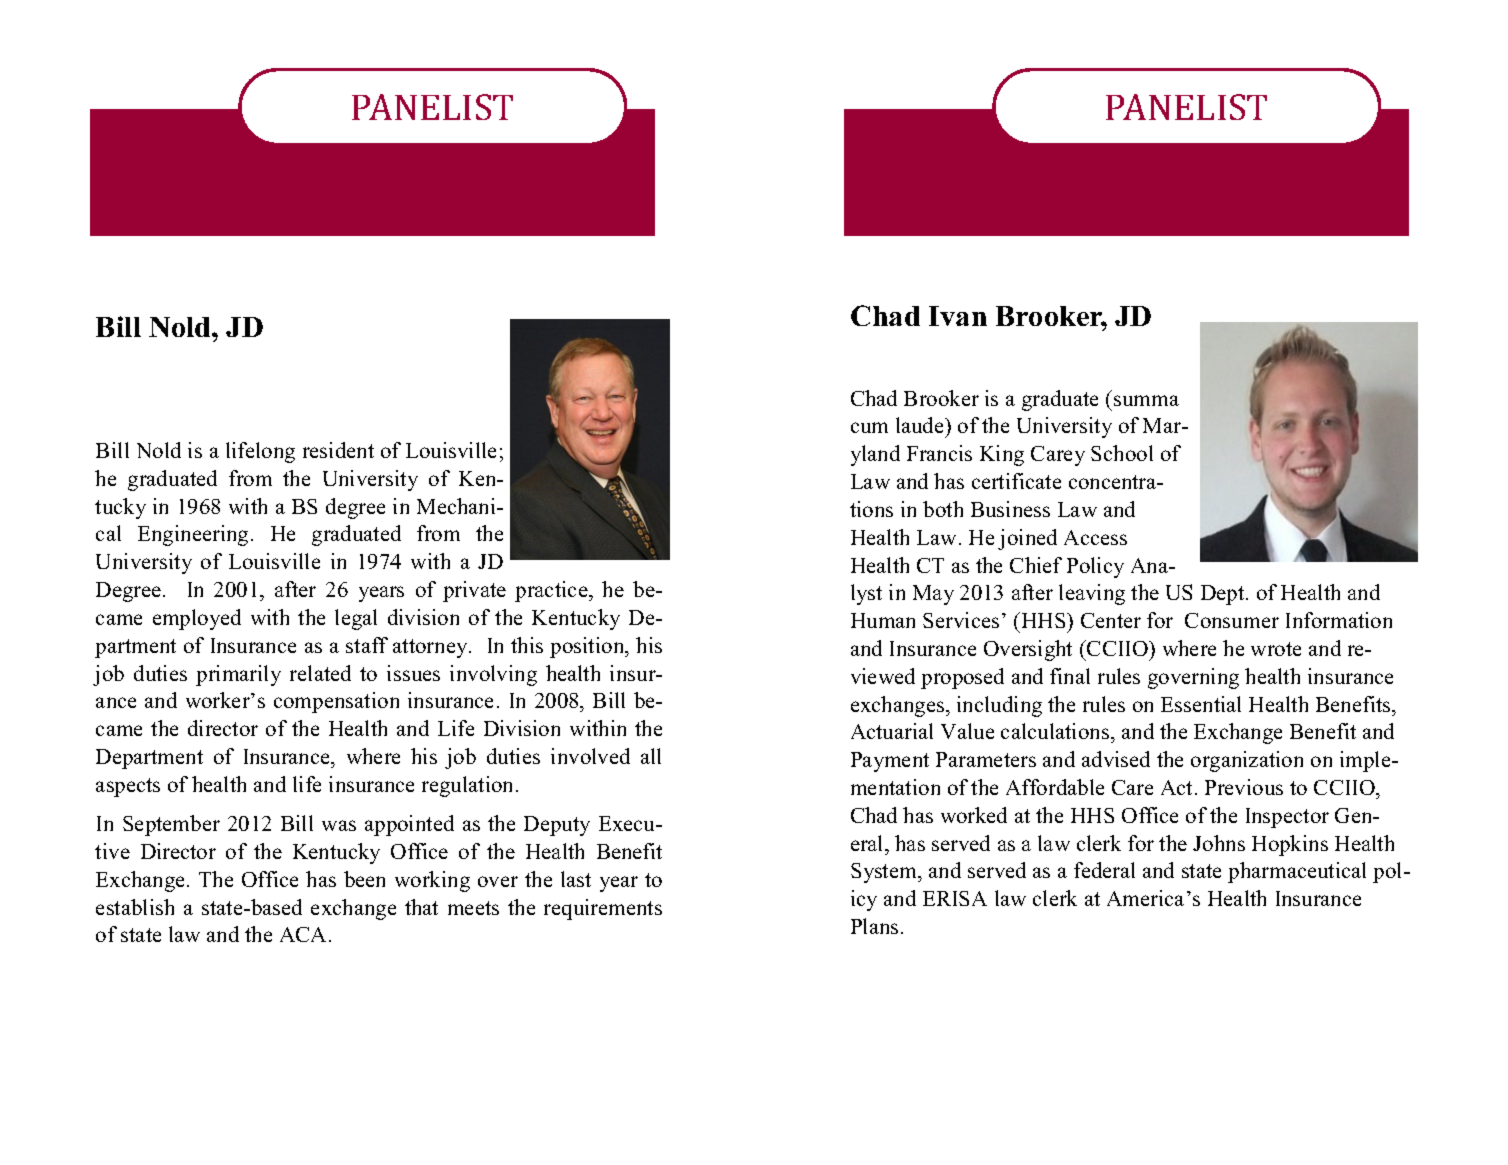 The width and height of the page is (1508, 1165). What do you see at coordinates (603, 909) in the page?
I see `requirements` at bounding box center [603, 909].
